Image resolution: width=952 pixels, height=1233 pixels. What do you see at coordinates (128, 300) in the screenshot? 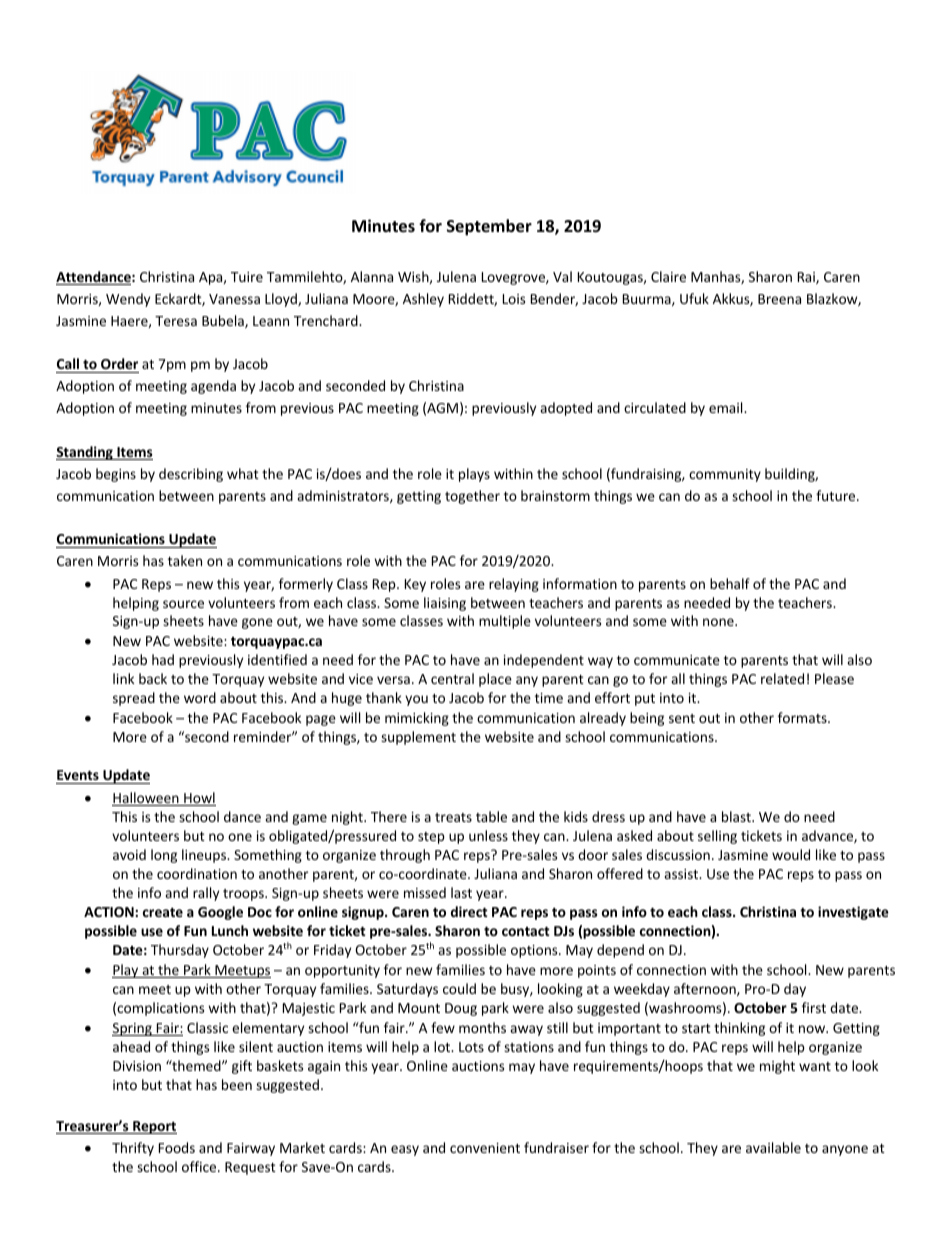
I see `Wendy` at bounding box center [128, 300].
